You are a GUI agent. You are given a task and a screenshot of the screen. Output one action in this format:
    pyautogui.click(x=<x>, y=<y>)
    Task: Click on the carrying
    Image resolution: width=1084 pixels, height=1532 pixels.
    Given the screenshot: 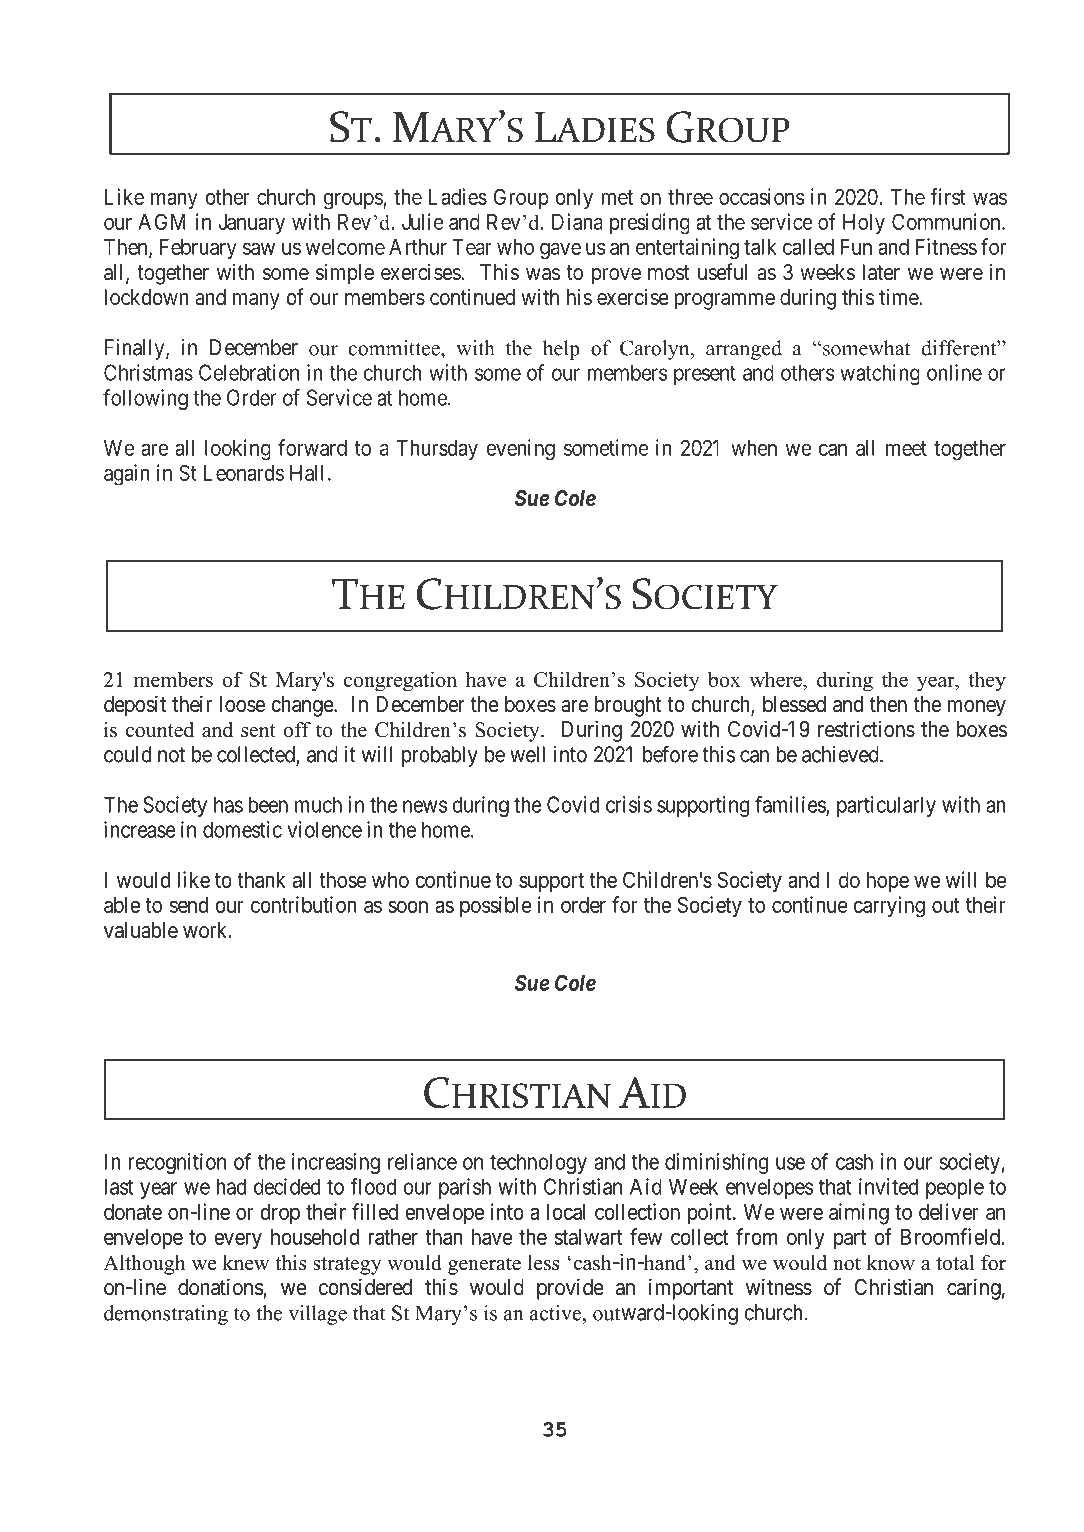 What is the action you would take?
    pyautogui.click(x=889, y=907)
